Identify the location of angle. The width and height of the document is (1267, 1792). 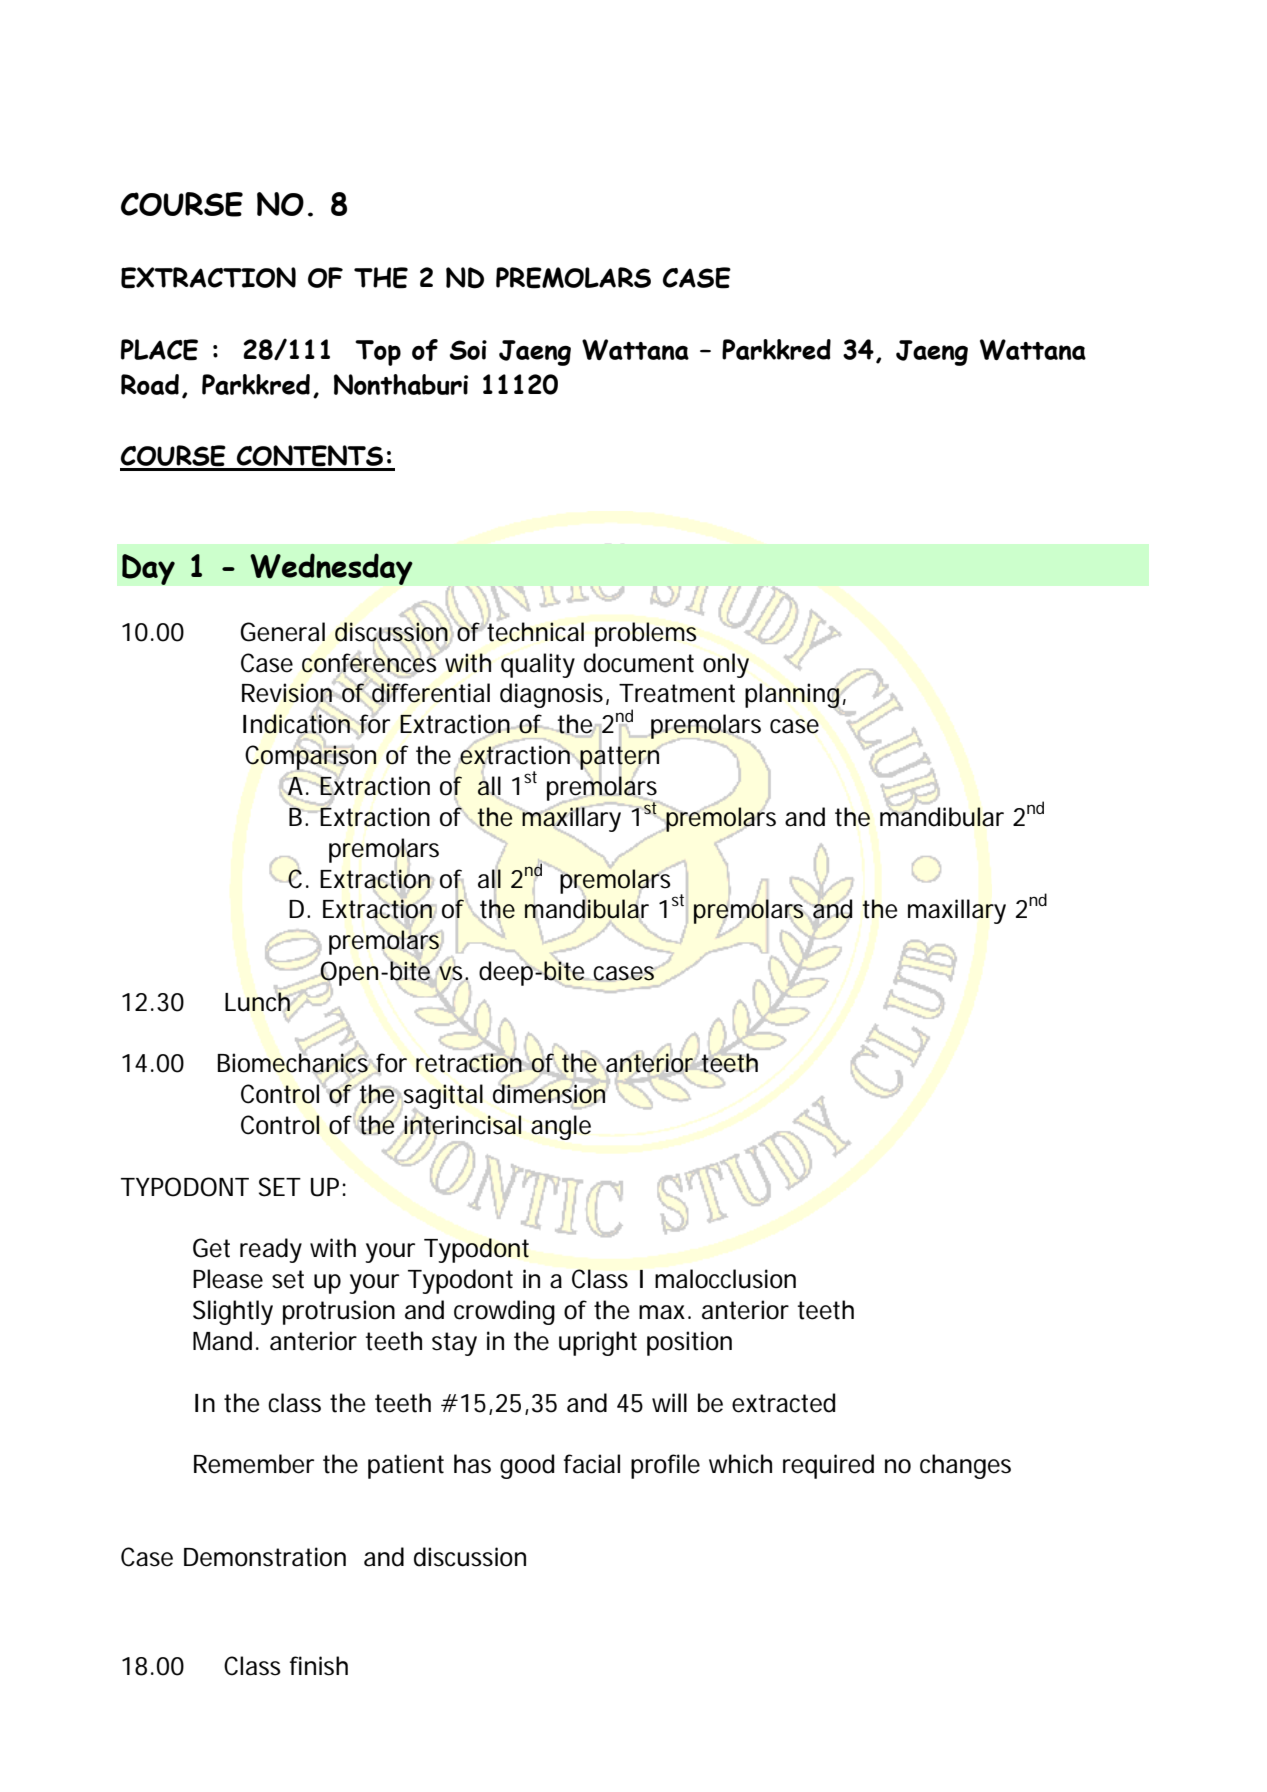
(561, 1127).
